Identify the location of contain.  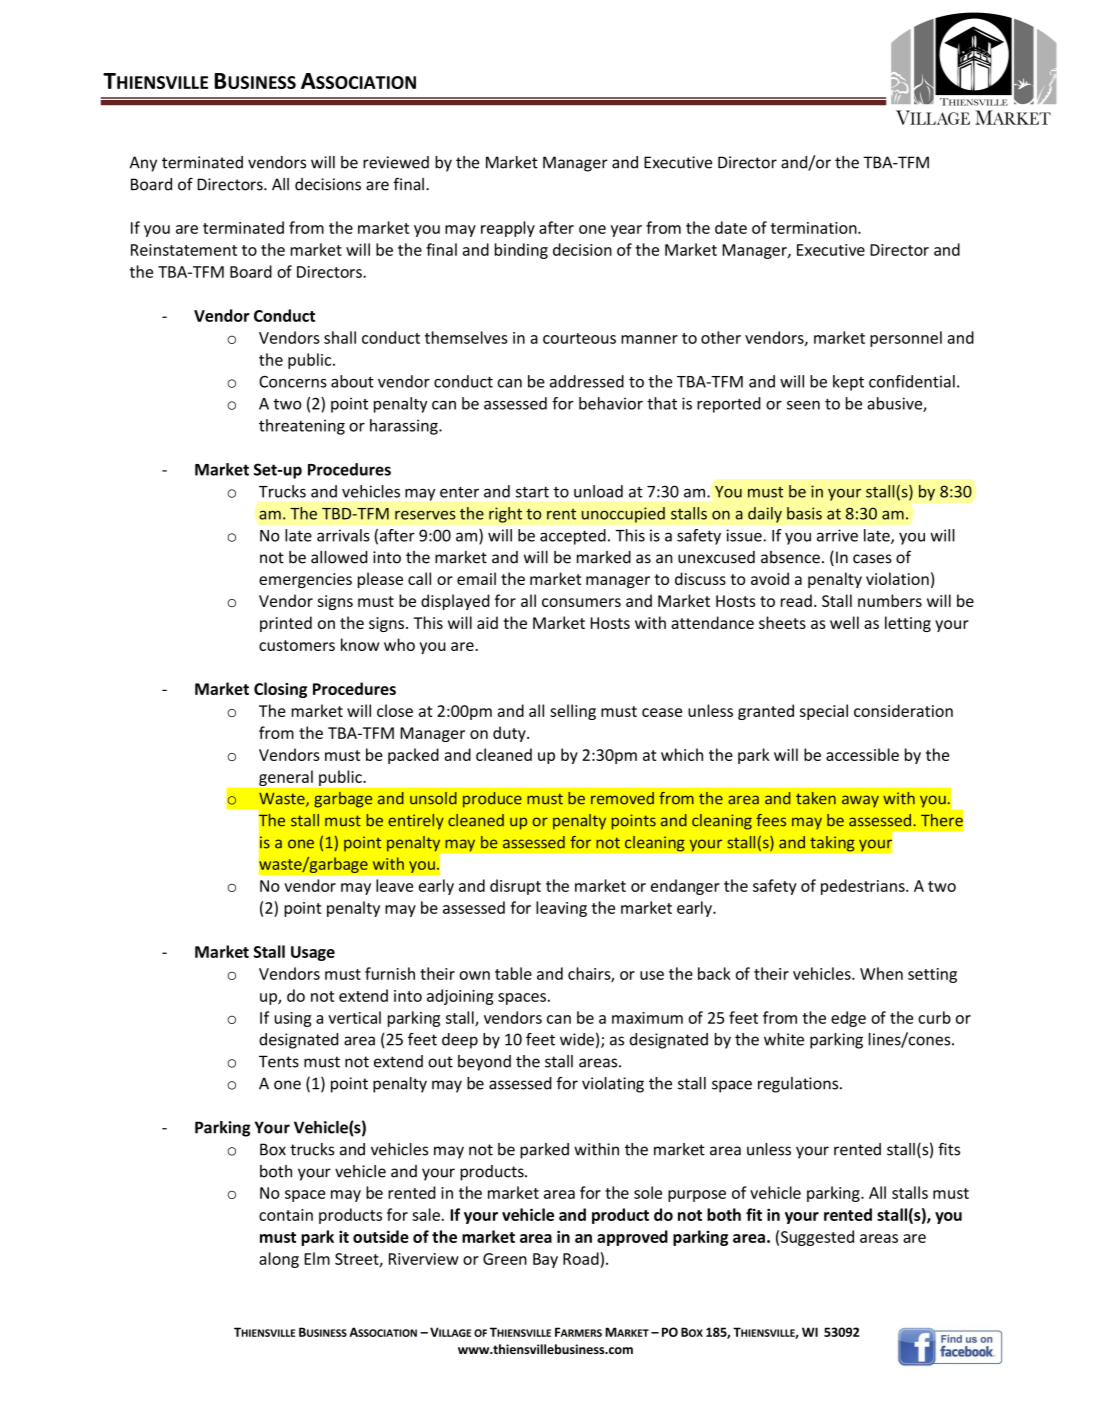
(286, 1215).
